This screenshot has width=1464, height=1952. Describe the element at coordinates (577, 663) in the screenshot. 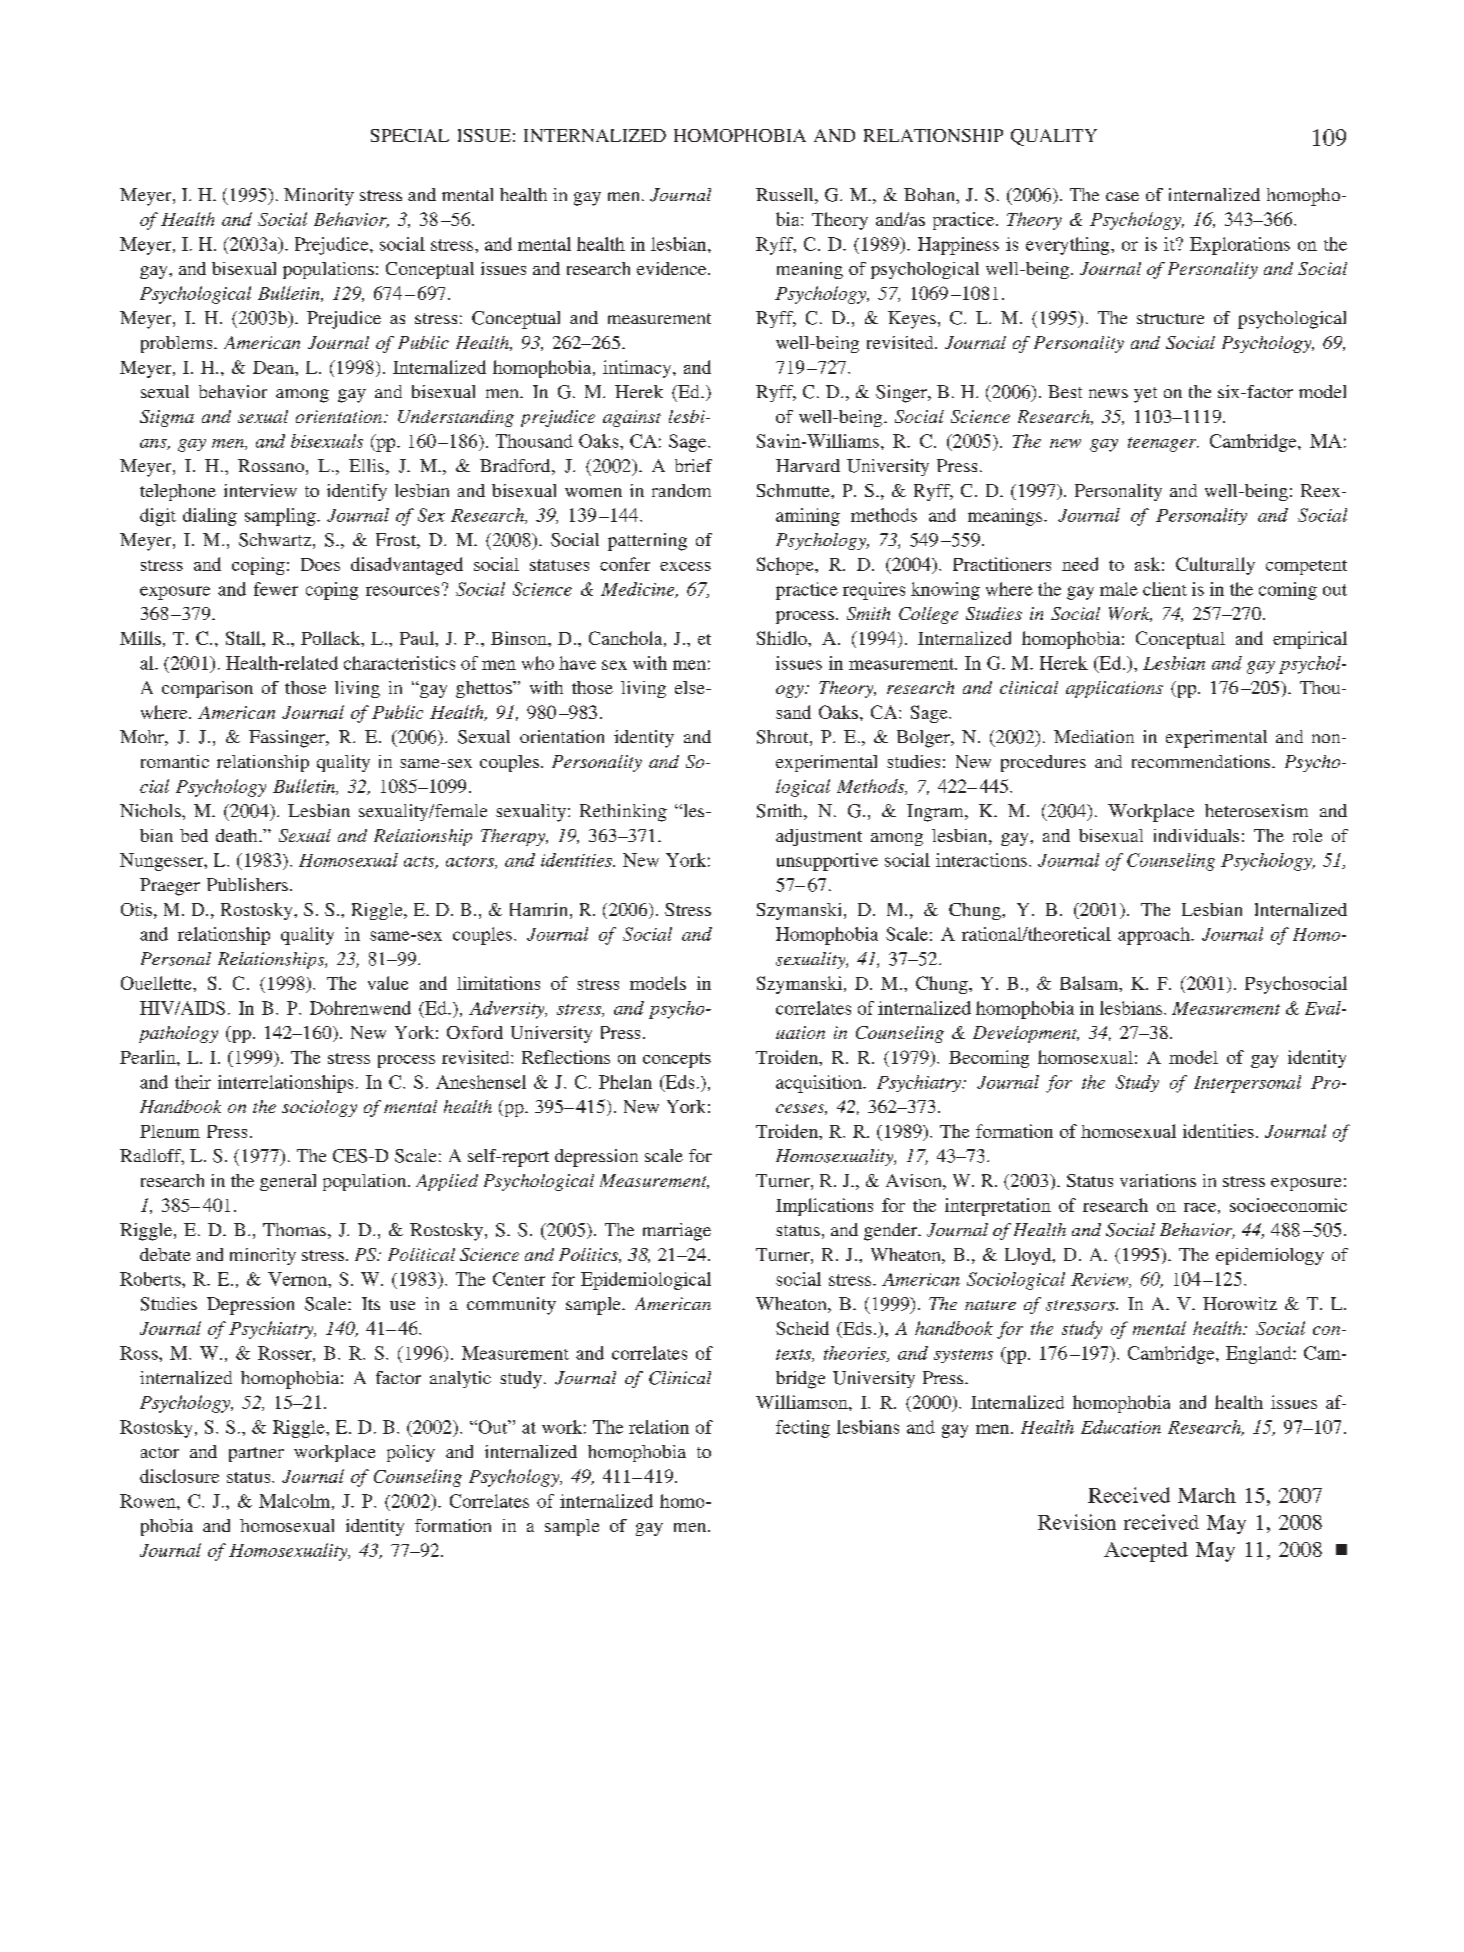

I see `have` at that location.
